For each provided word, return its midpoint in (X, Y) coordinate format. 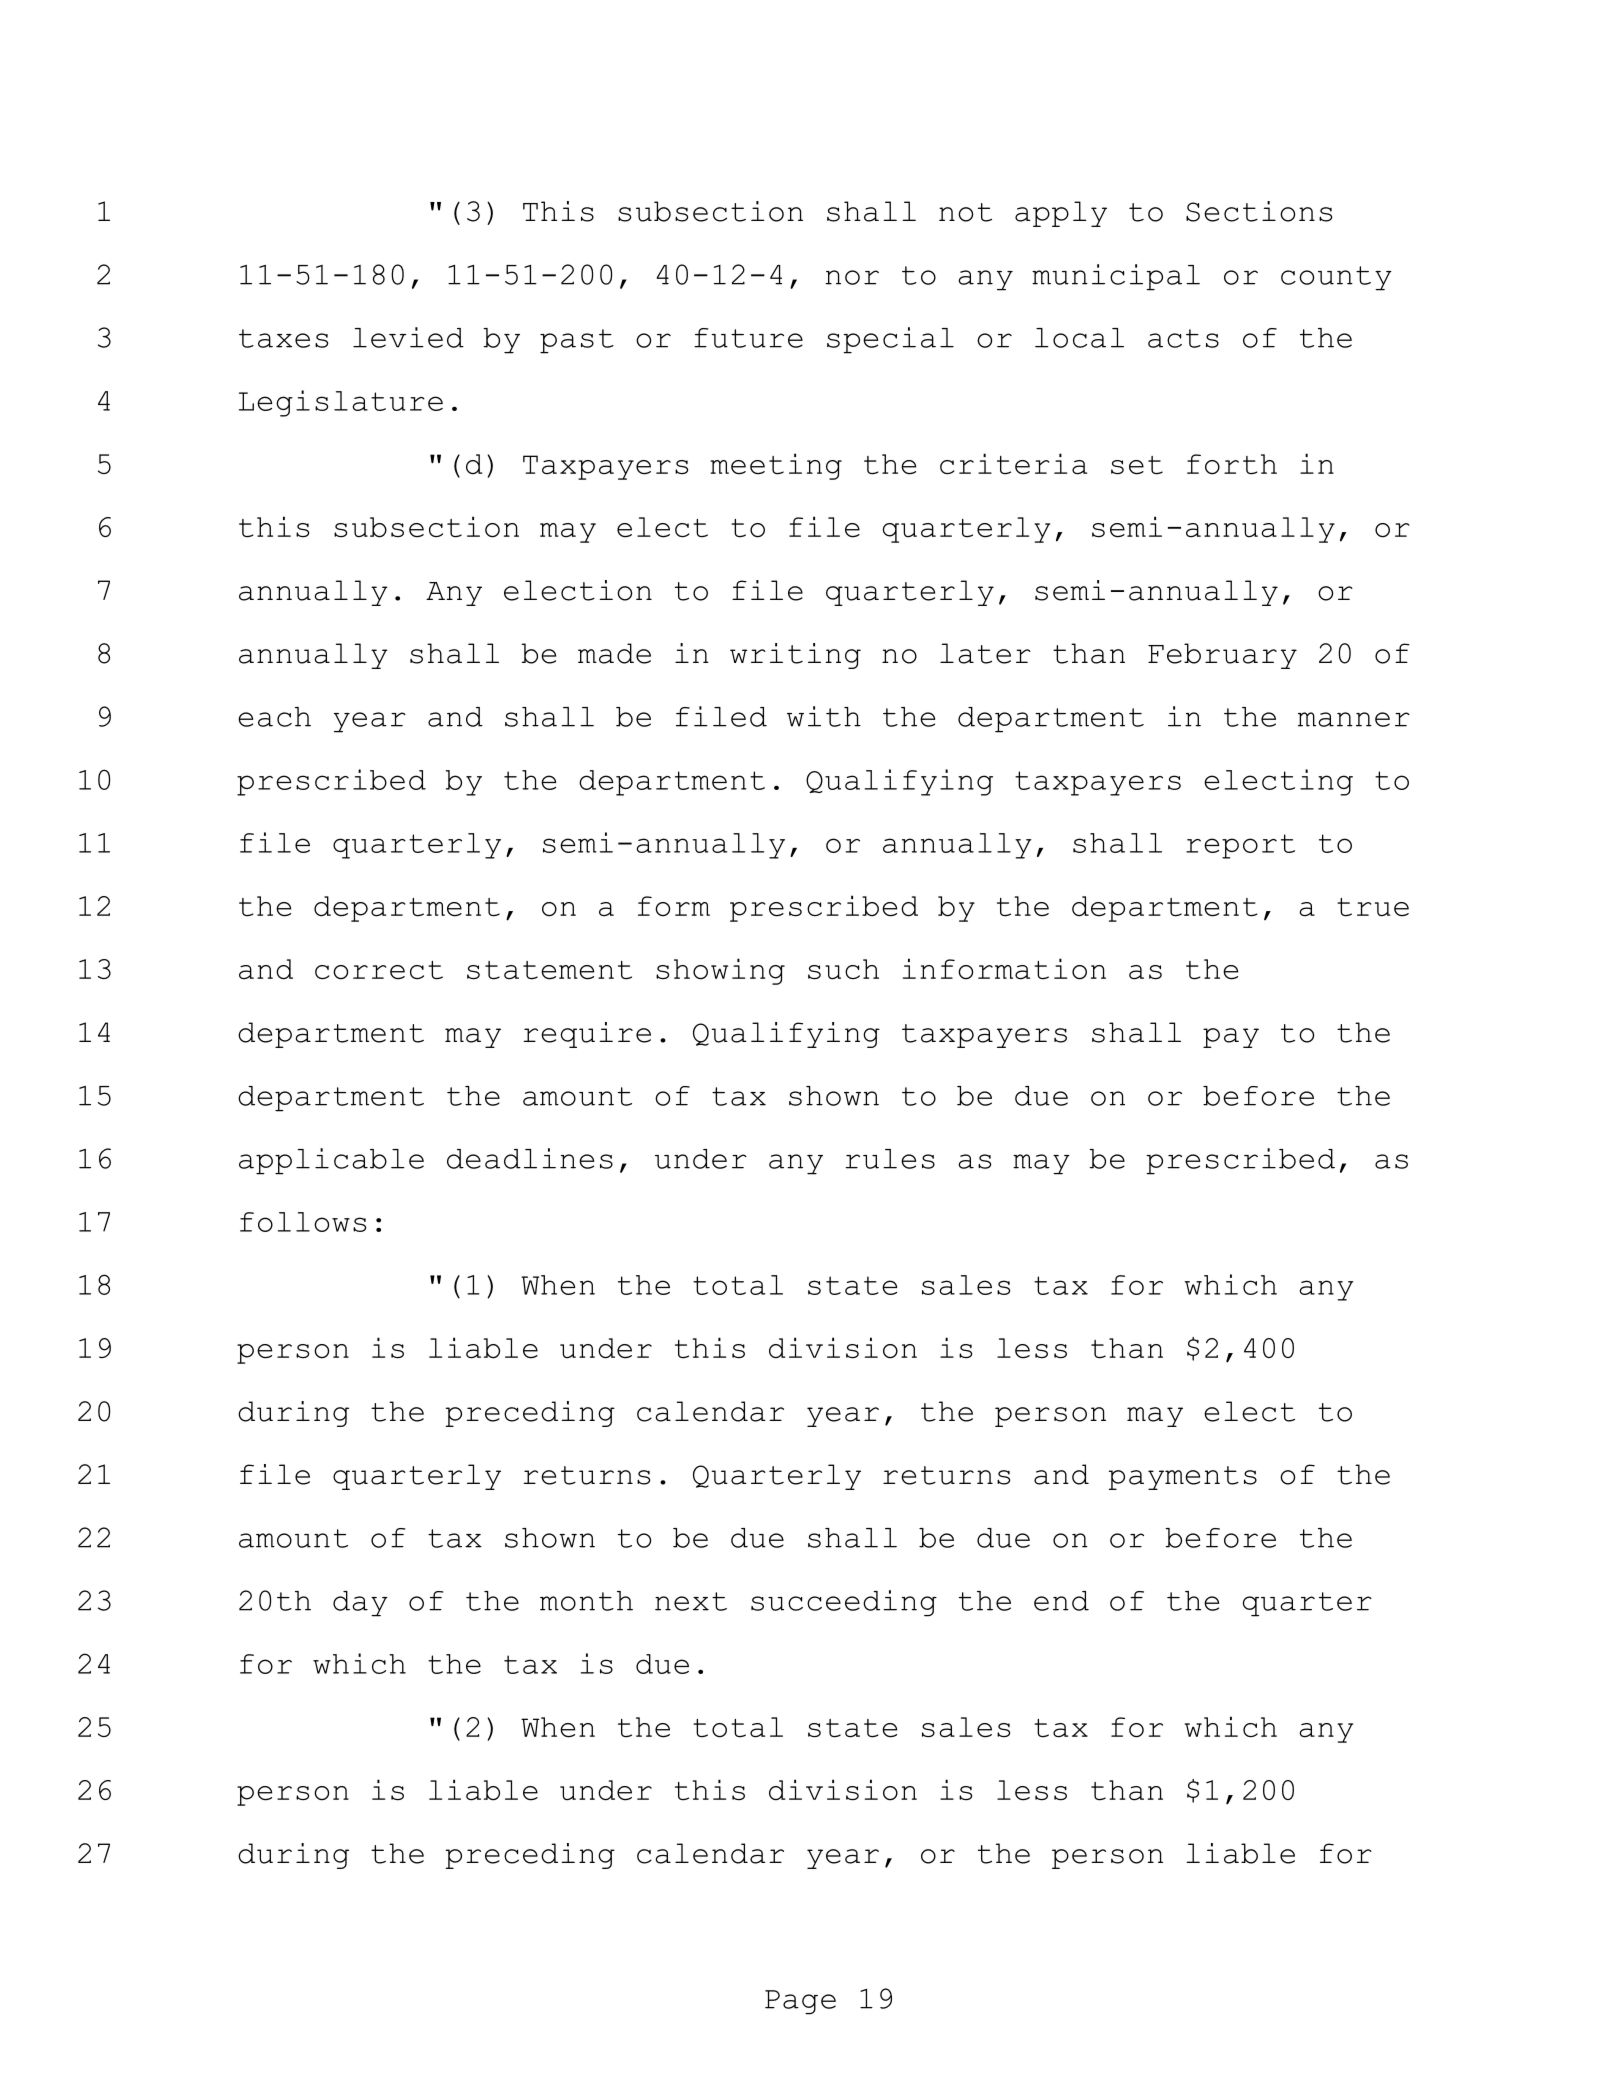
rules (890, 1159)
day (360, 1604)
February (1222, 656)
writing (795, 656)
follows (303, 1222)
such (843, 969)
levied (408, 337)
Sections (1259, 211)
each (274, 717)
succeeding (844, 1603)
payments (1183, 1478)
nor (852, 277)
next (691, 1601)
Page (800, 2002)
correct (379, 970)
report (1240, 846)
